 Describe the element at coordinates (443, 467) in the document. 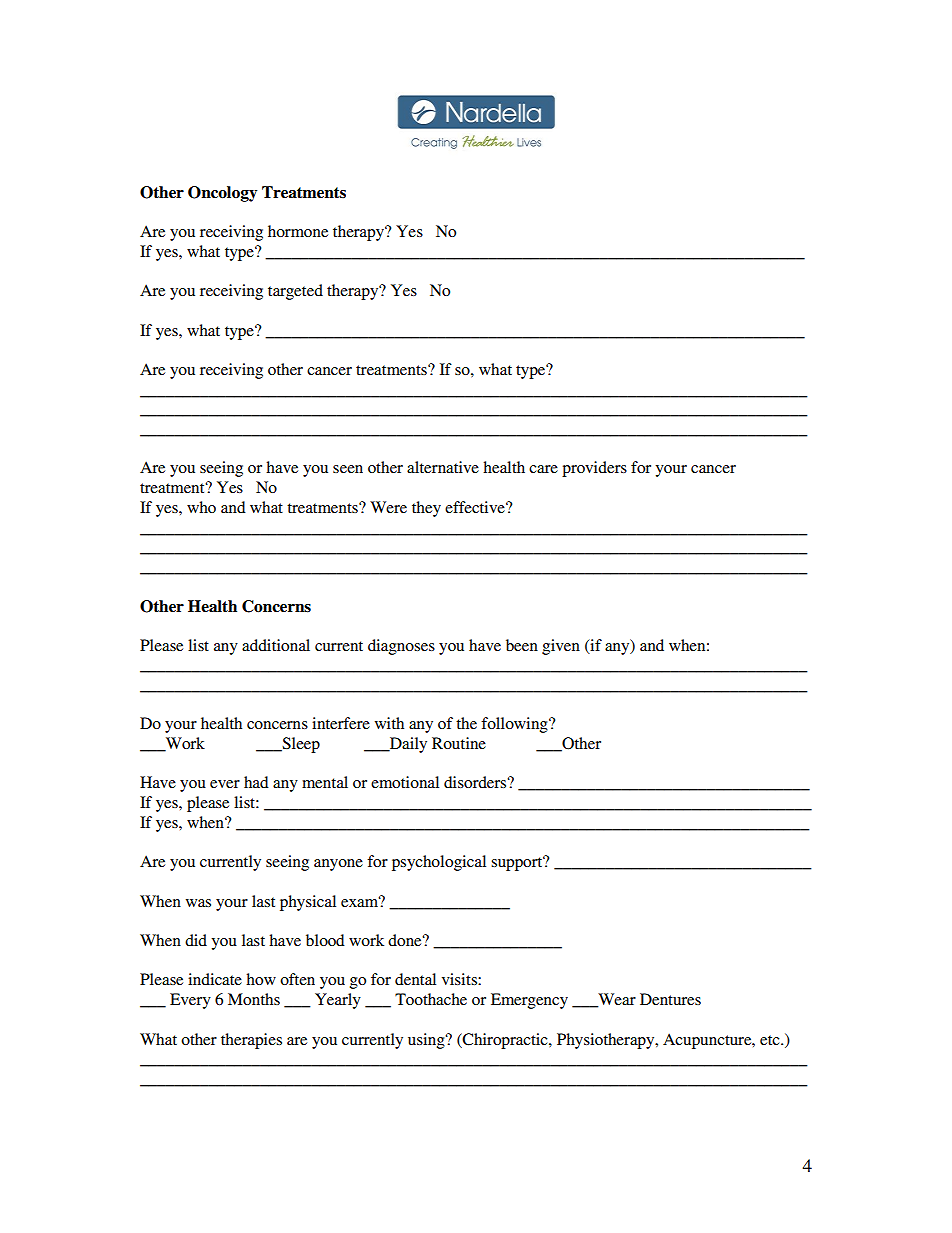

I see `alternative` at that location.
